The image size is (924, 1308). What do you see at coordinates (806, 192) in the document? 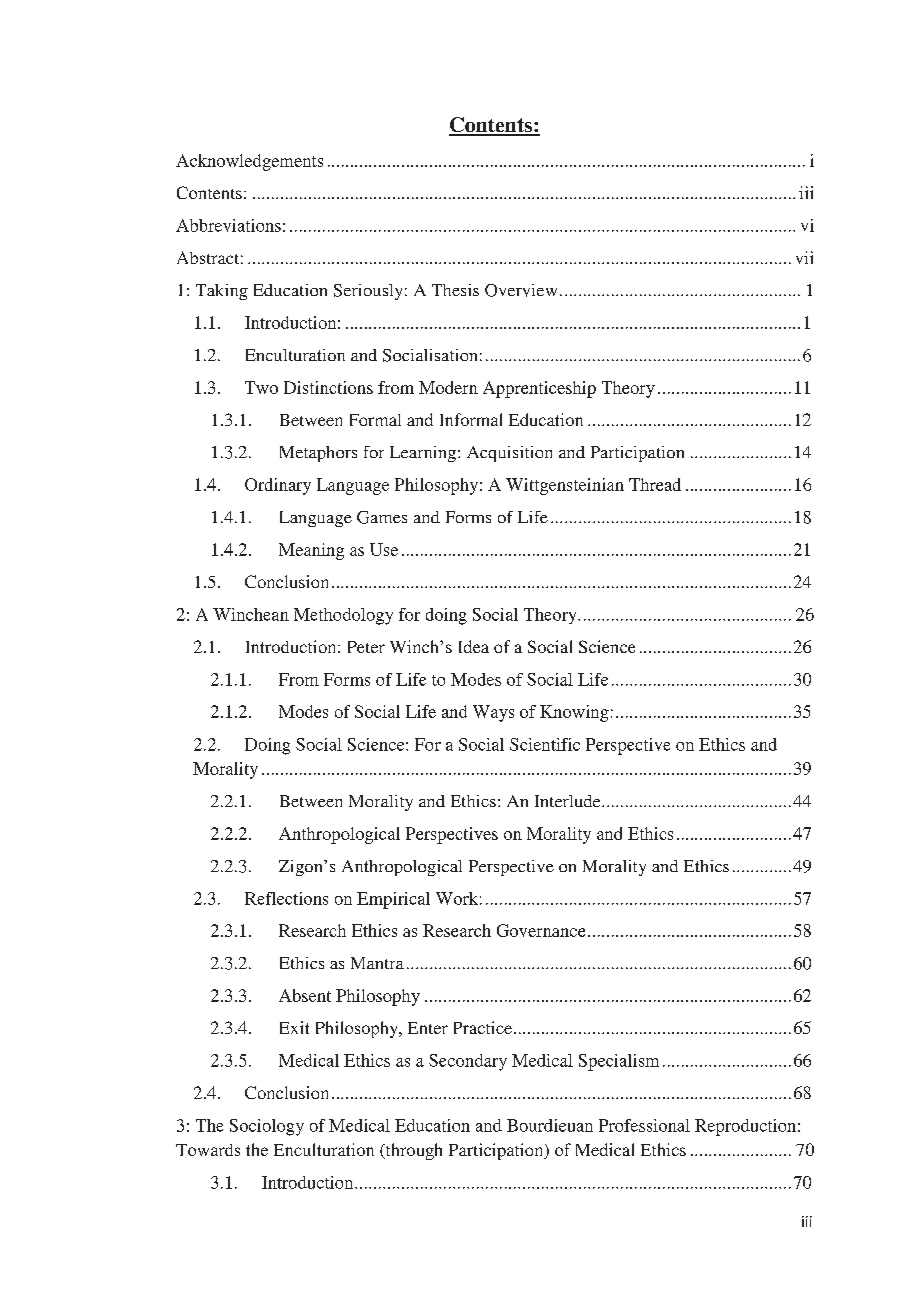
I see `iii` at bounding box center [806, 192].
